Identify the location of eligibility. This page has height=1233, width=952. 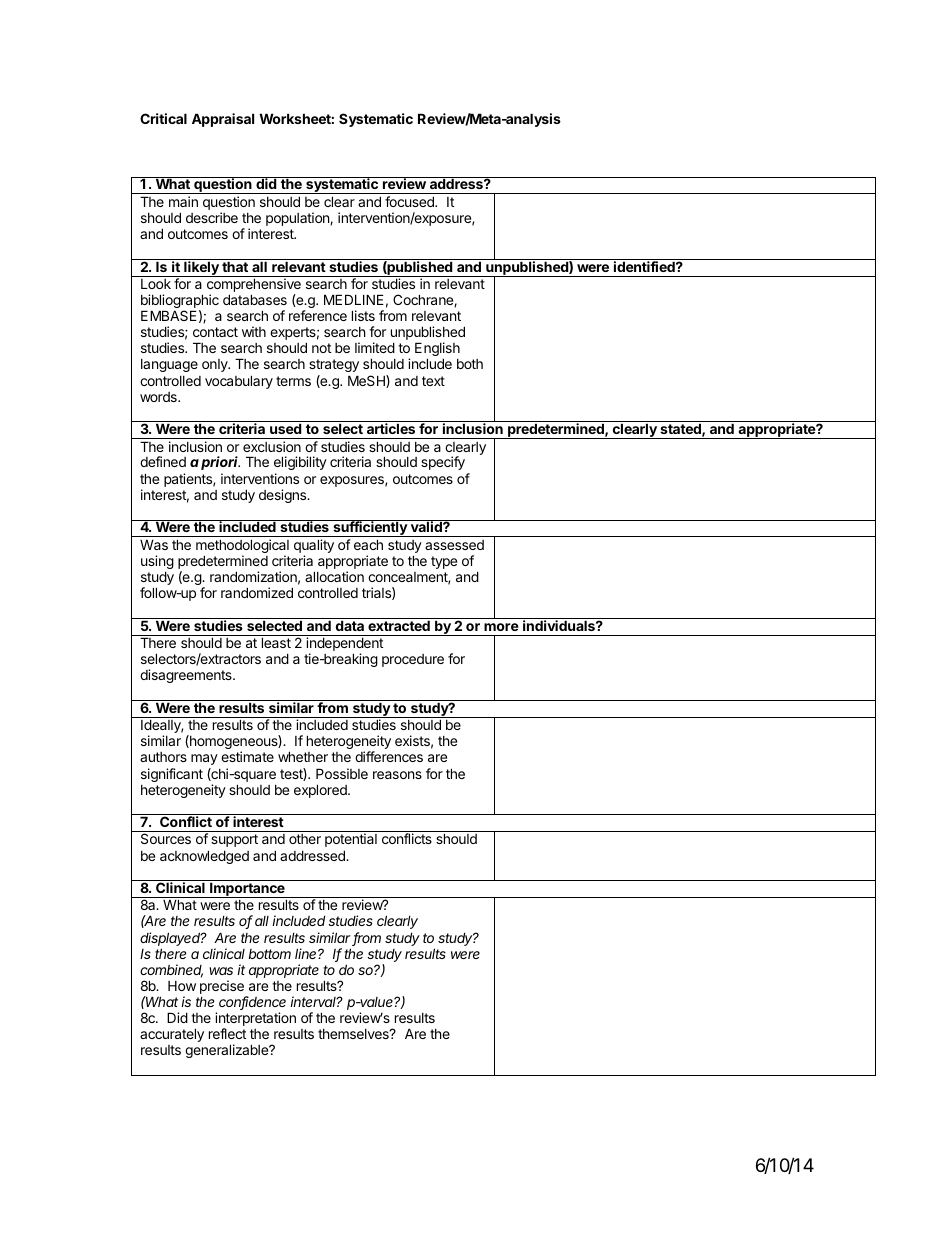
(300, 465).
